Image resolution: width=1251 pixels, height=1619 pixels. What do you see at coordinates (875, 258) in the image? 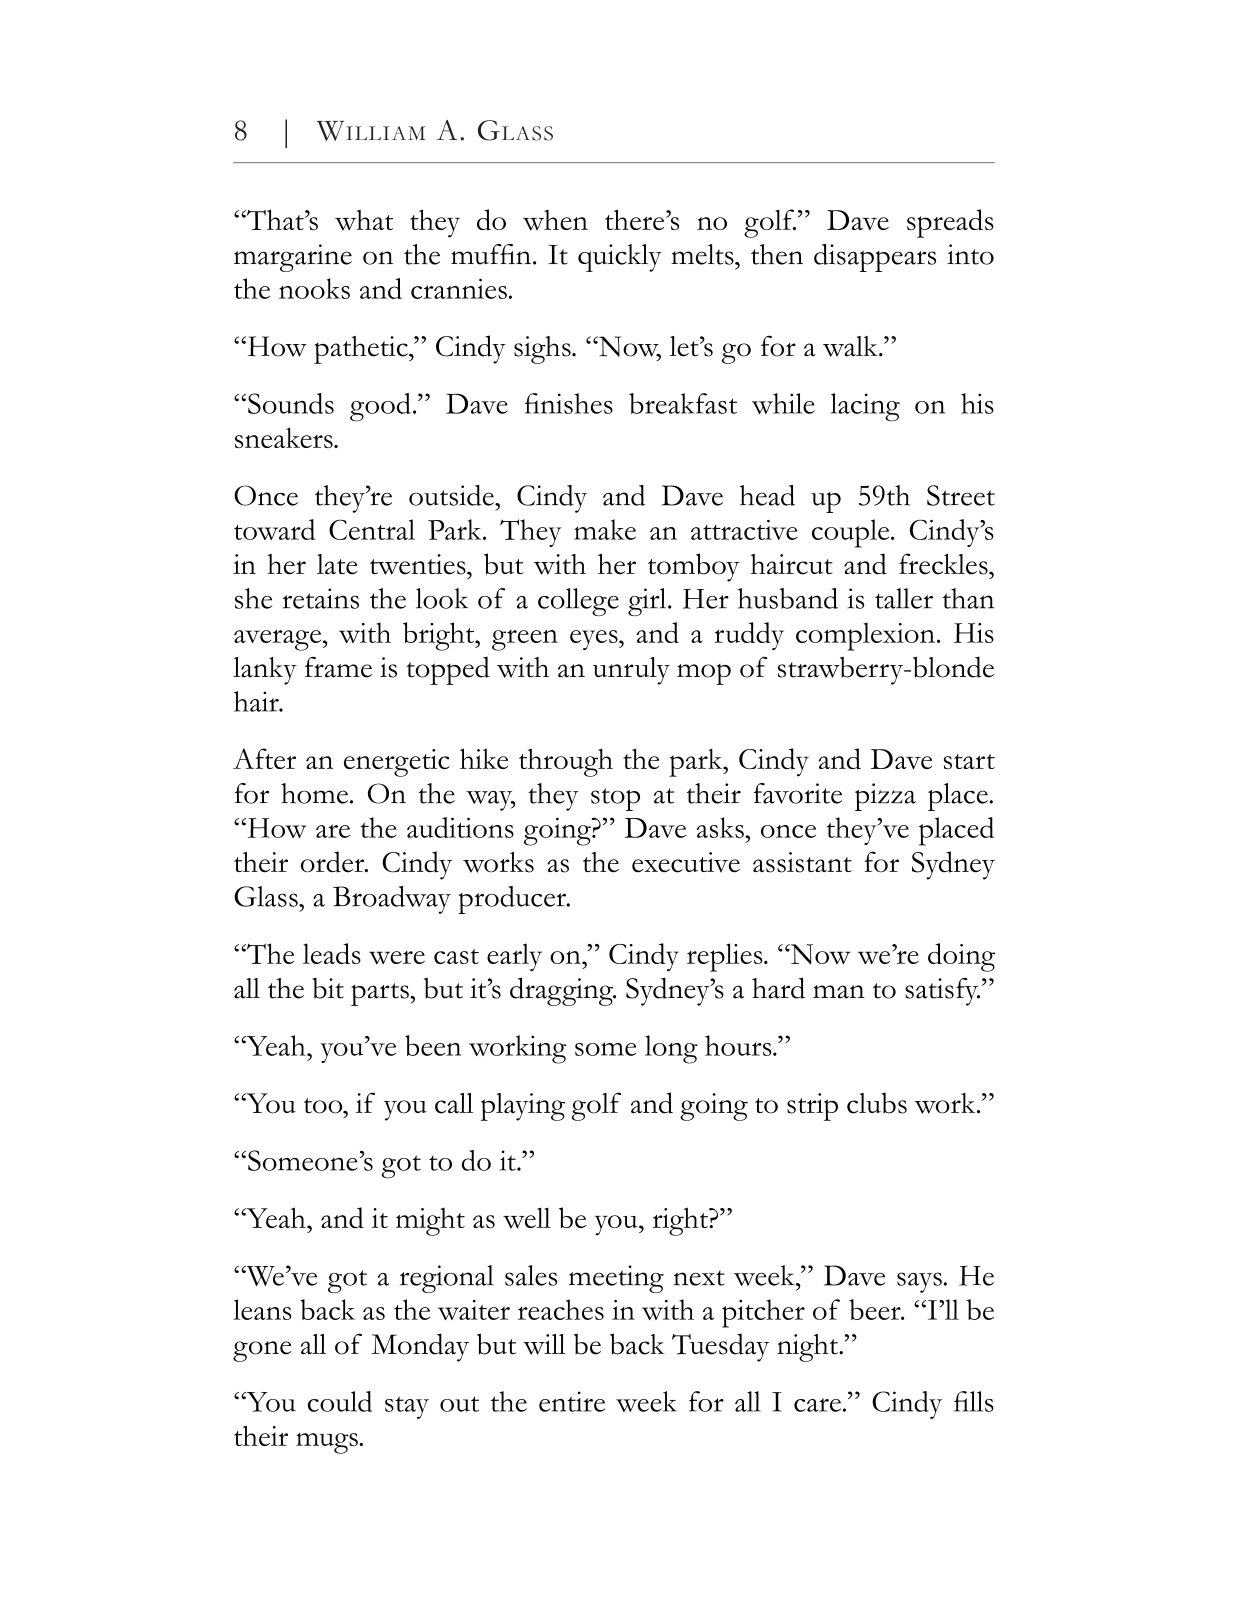
I see `disappears` at bounding box center [875, 258].
